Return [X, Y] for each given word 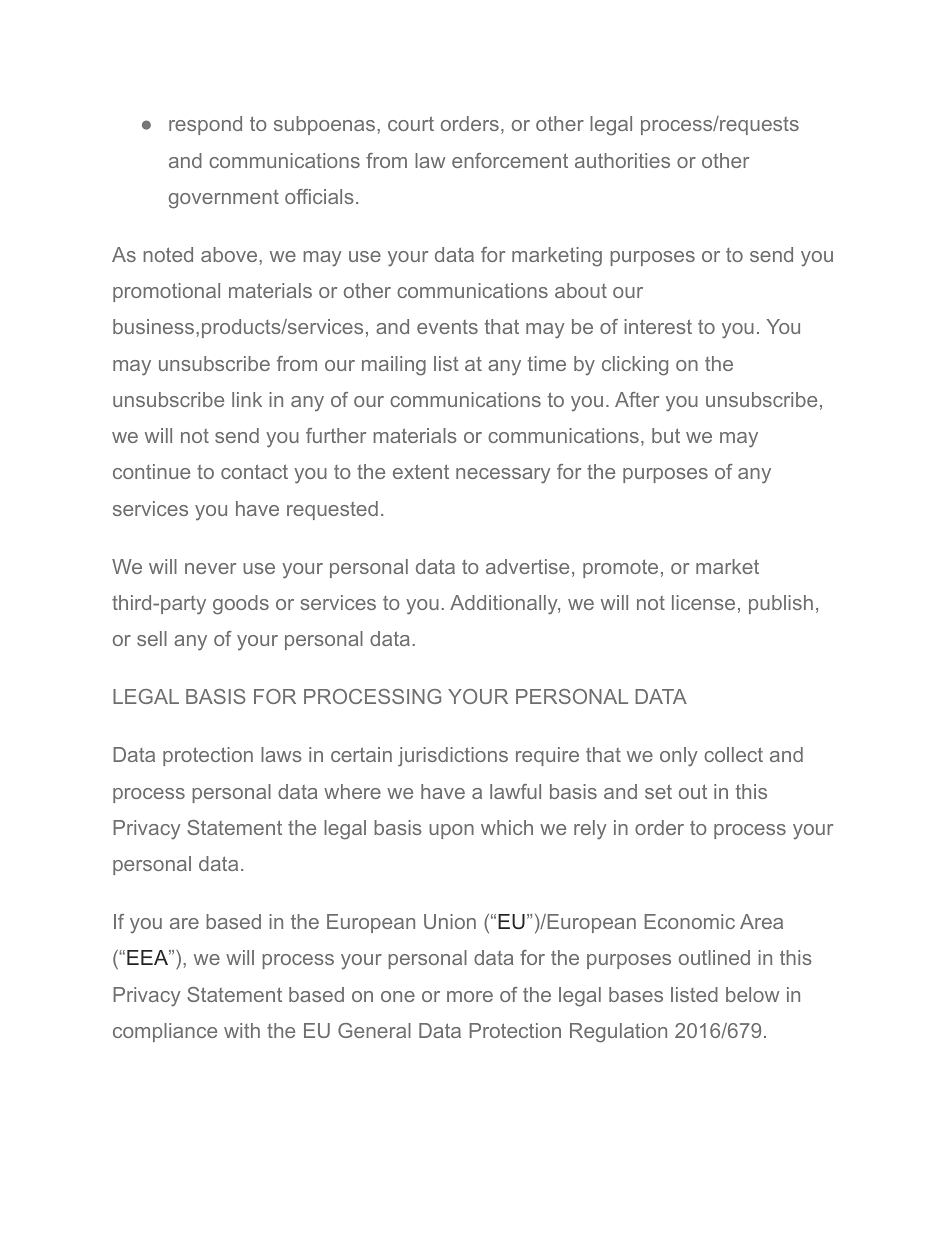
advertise [527, 566]
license [703, 602]
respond [205, 125]
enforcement [510, 160]
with [242, 1030]
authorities [622, 160]
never [210, 568]
